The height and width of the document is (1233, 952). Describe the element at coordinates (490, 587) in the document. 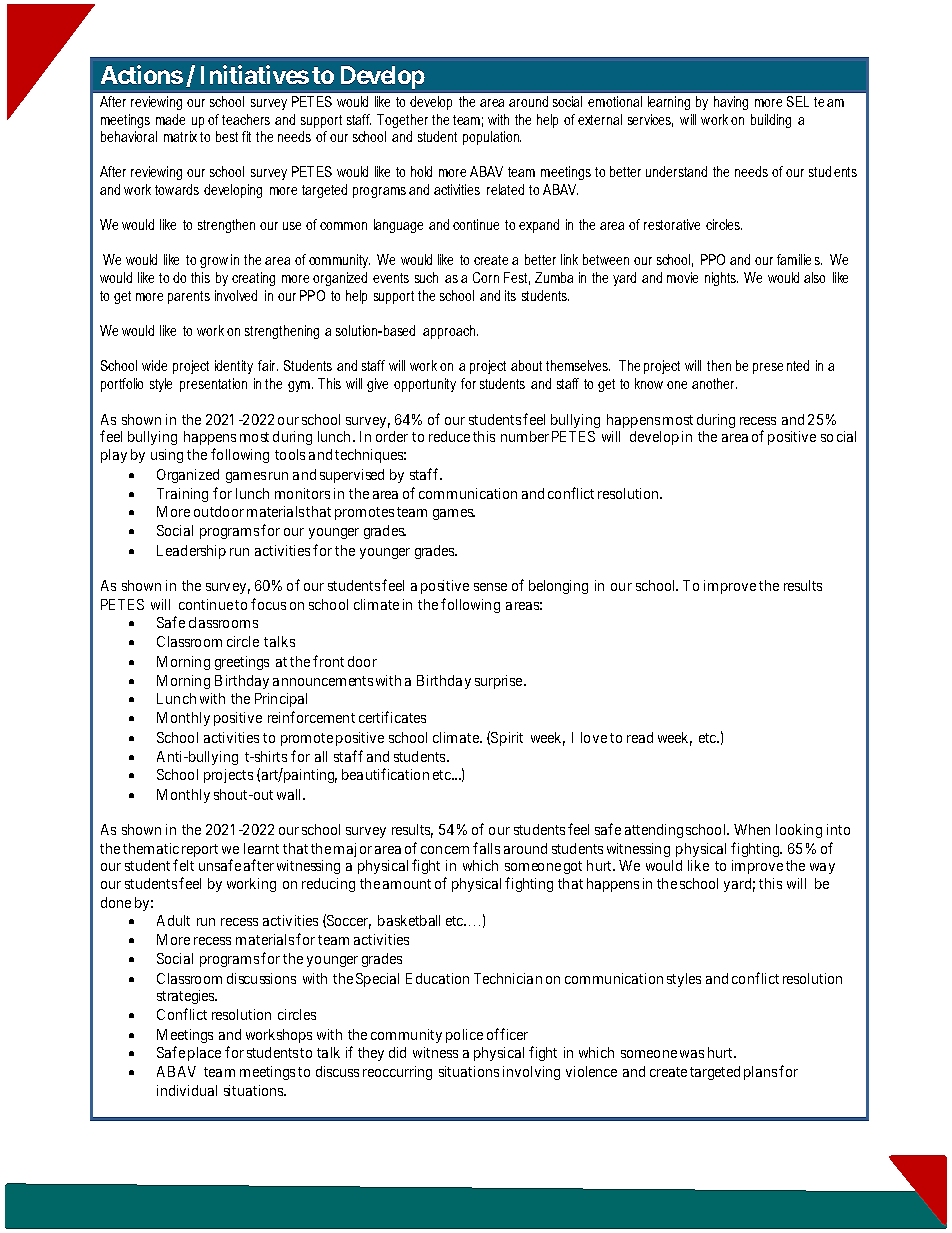

I see `sense` at that location.
